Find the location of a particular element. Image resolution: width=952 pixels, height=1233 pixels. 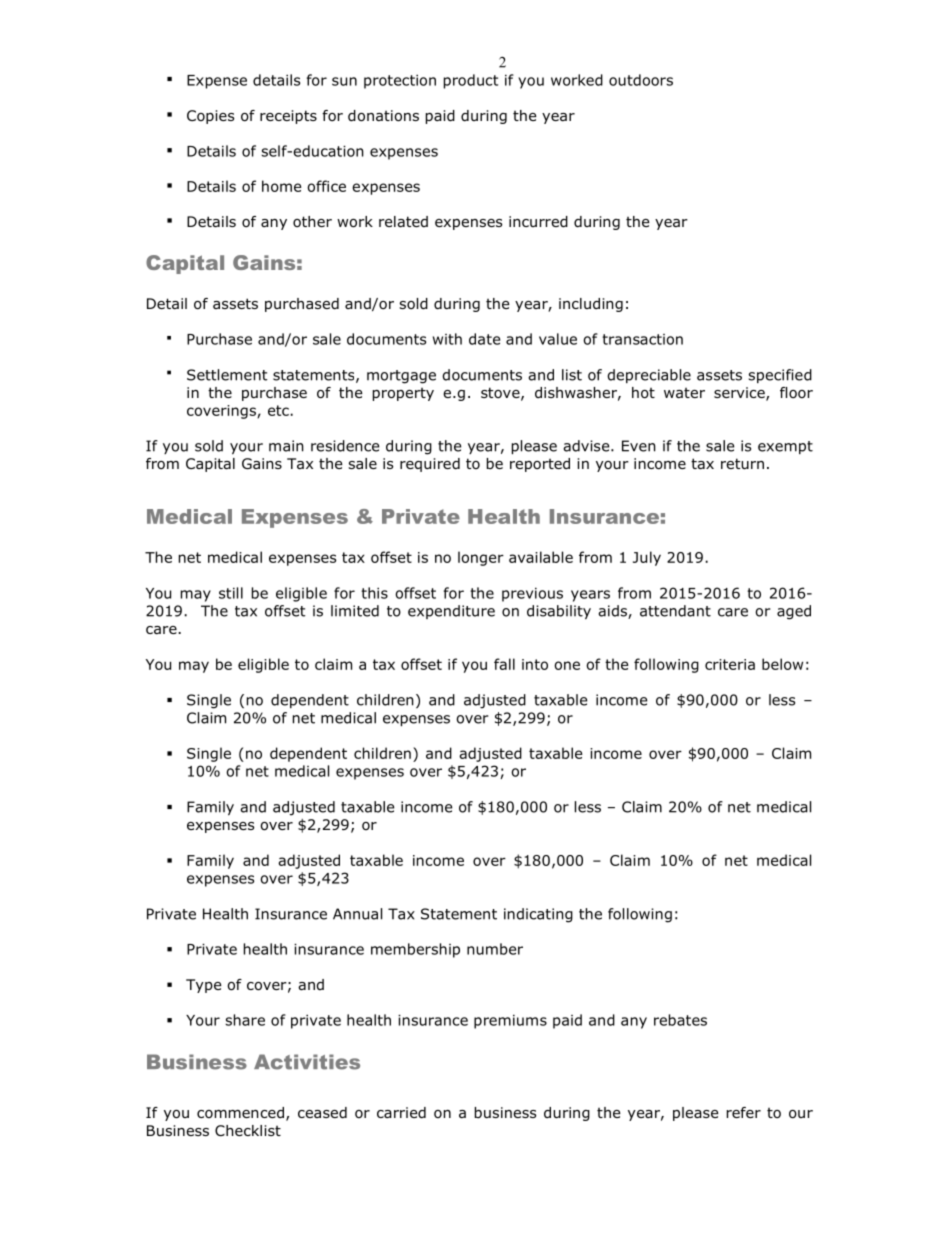

receipts is located at coordinates (288, 117).
